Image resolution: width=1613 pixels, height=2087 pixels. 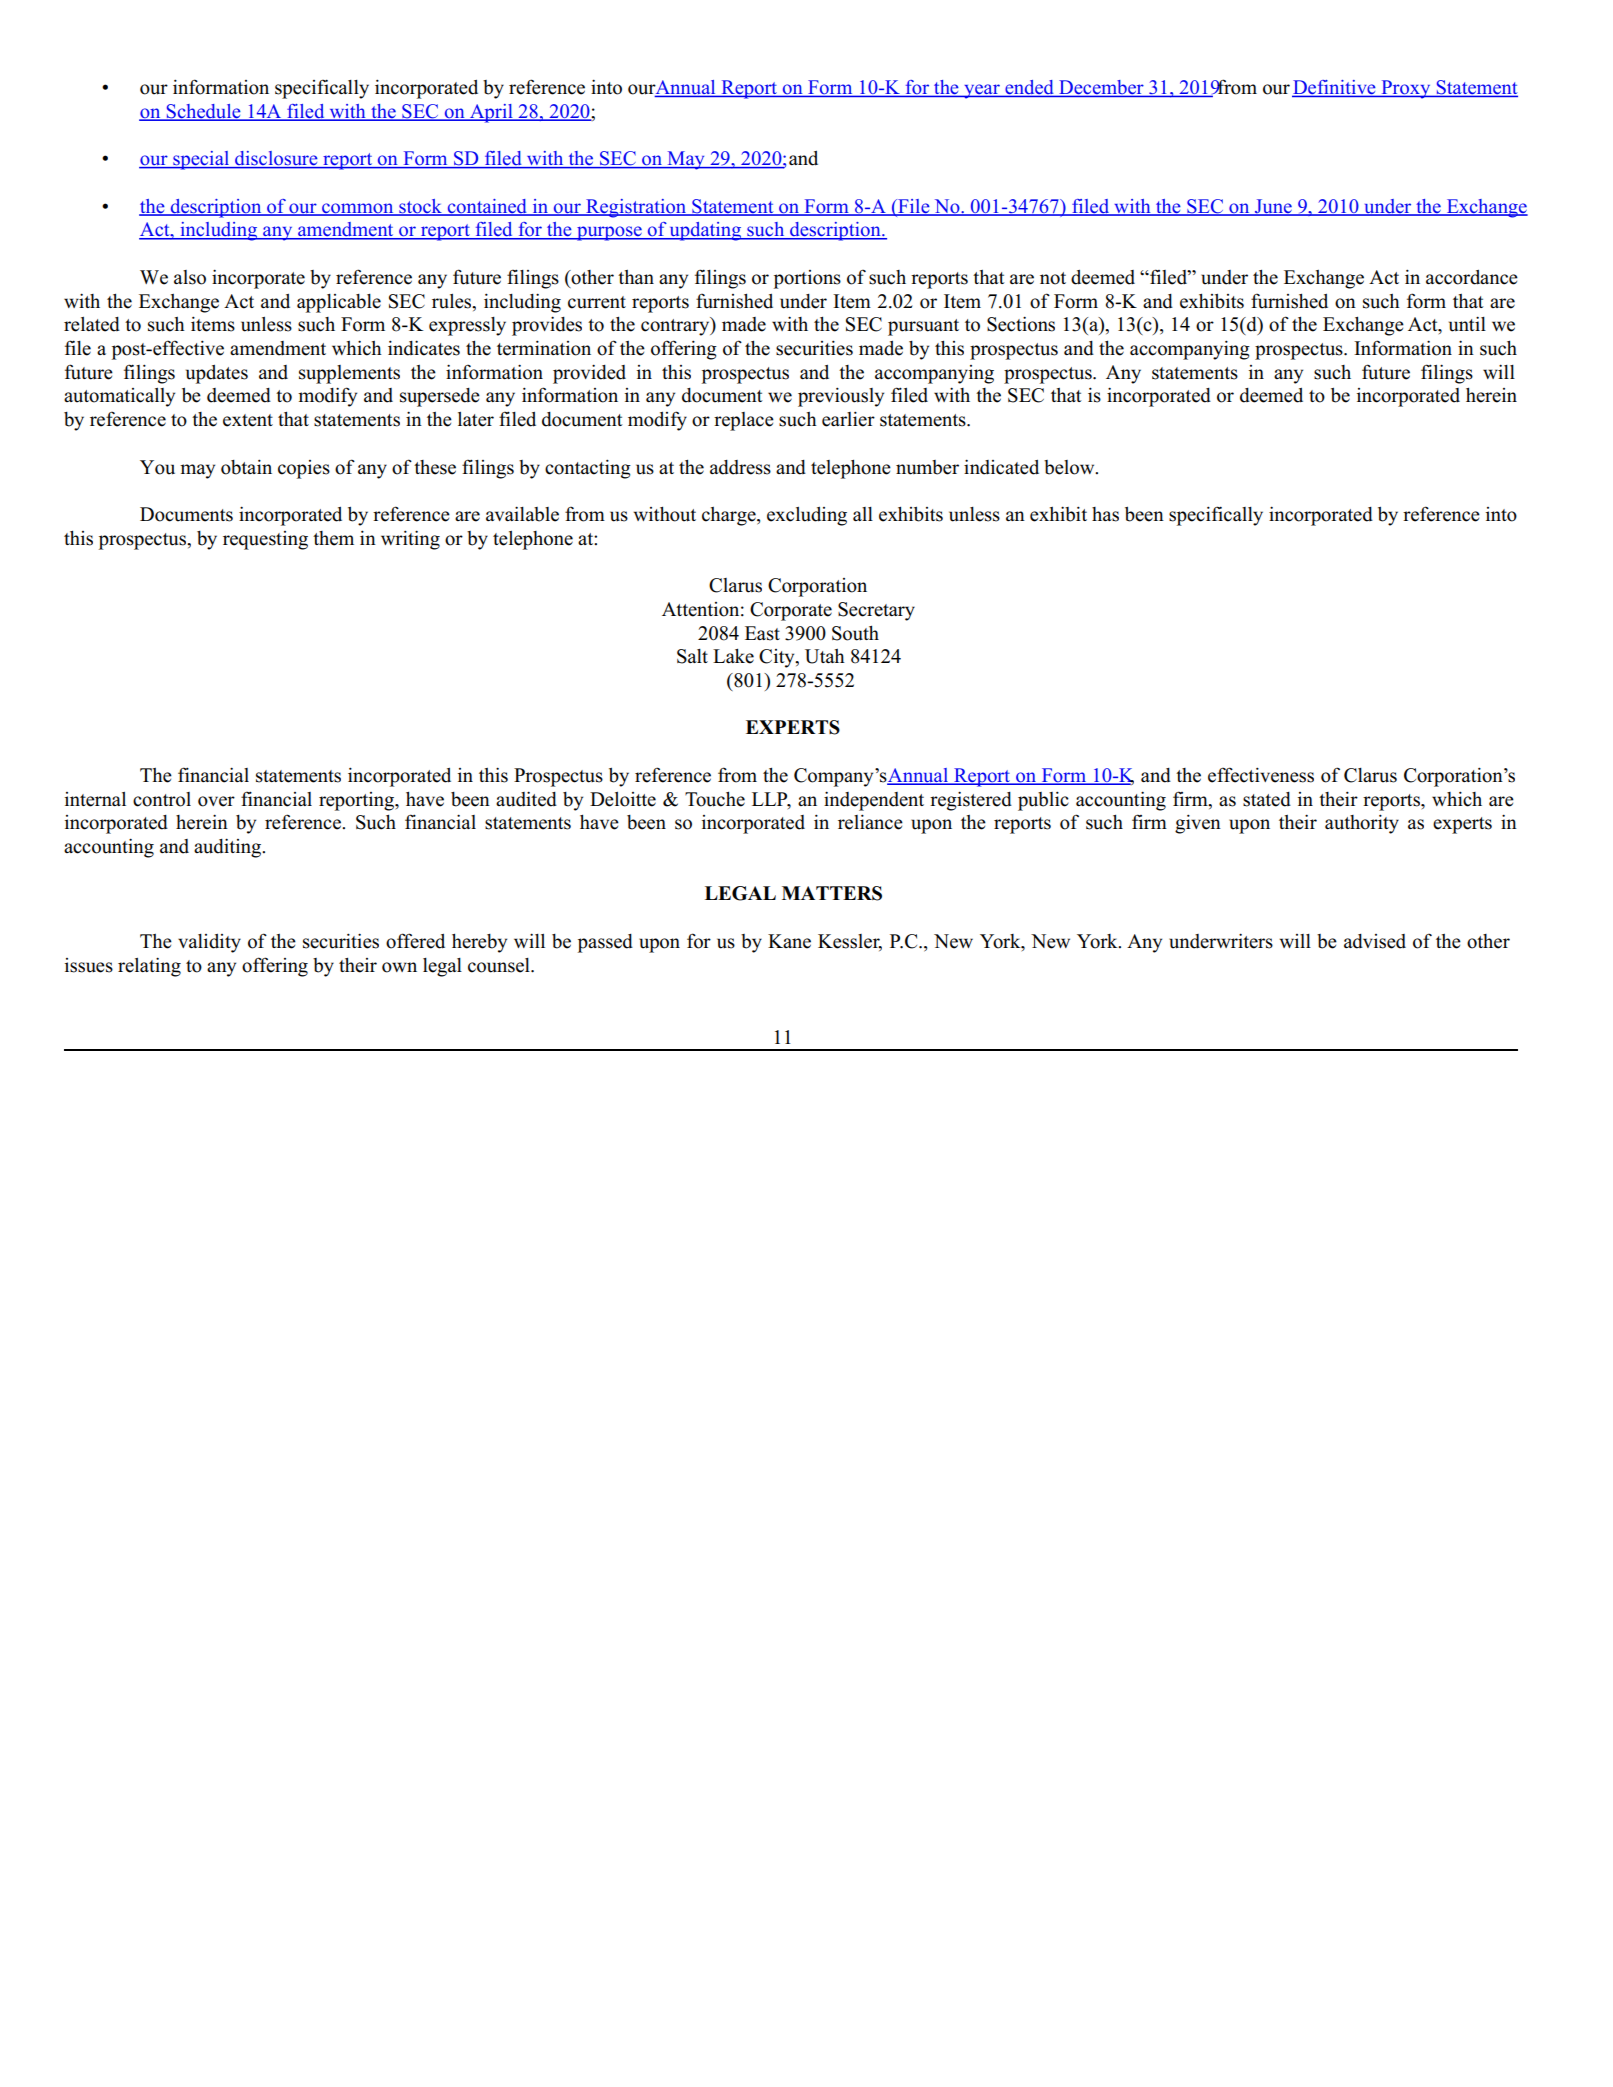 What do you see at coordinates (216, 801) in the document?
I see `over` at bounding box center [216, 801].
